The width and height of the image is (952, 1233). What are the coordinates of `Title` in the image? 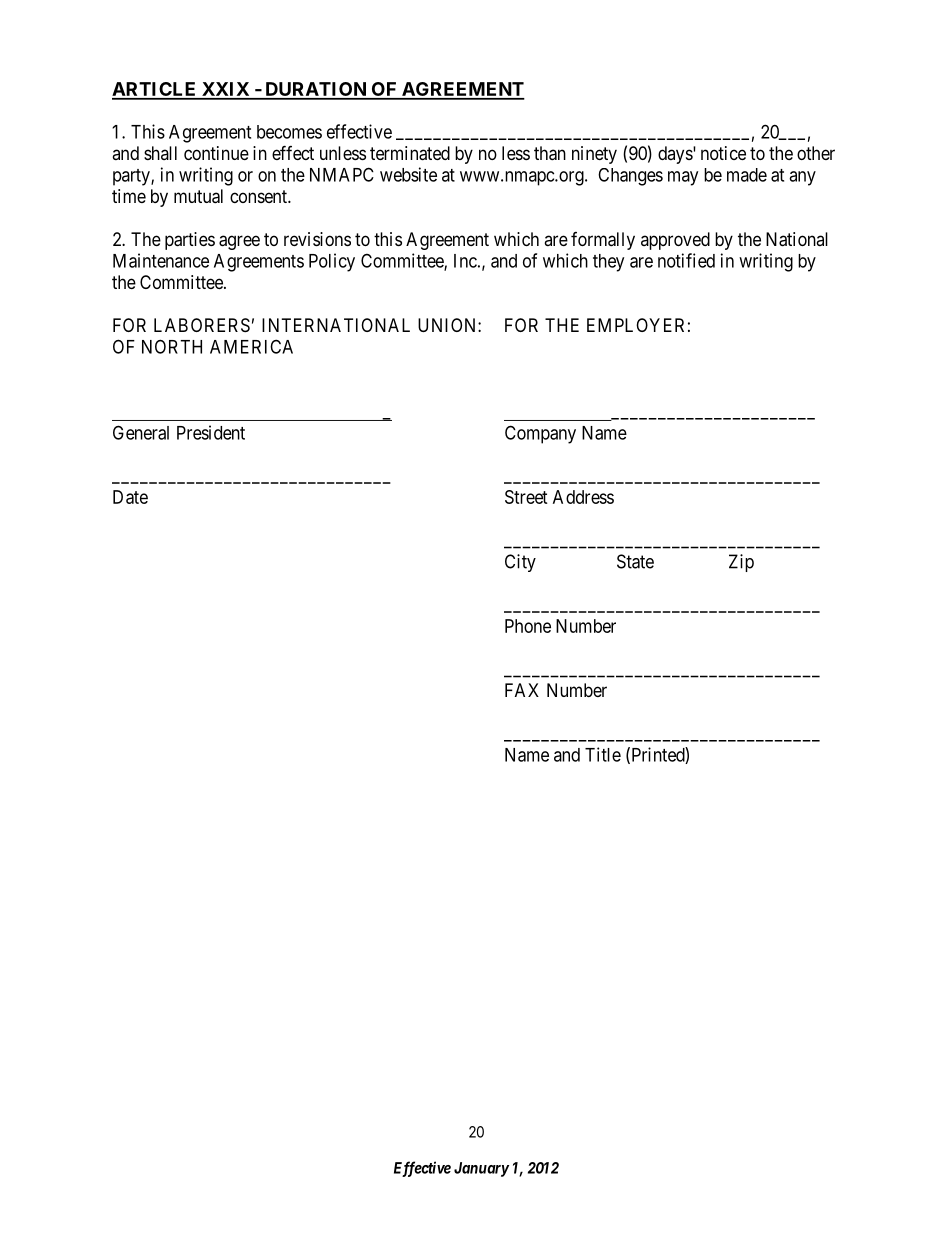 It's located at (603, 754).
